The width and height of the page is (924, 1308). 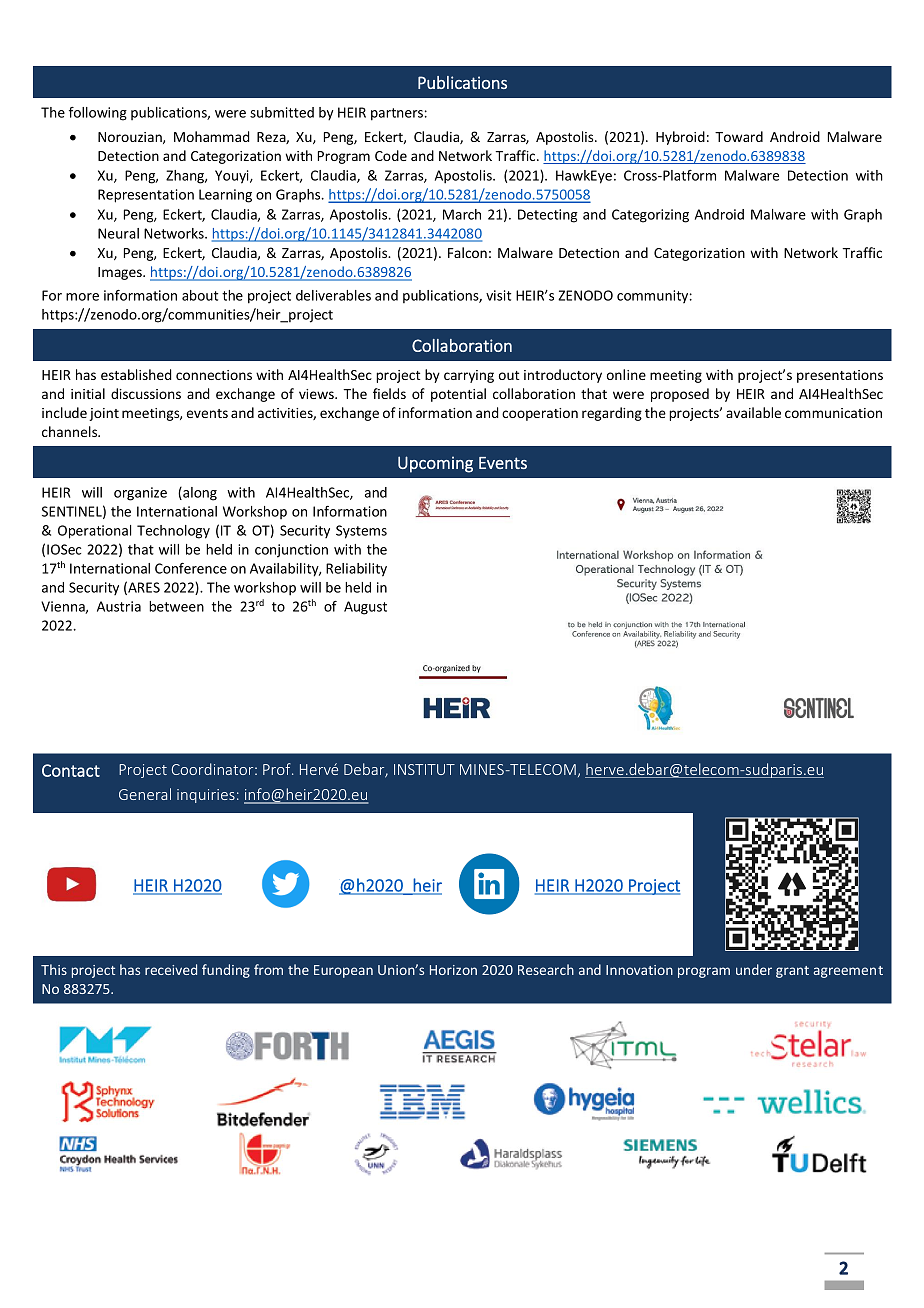 What do you see at coordinates (546, 969) in the page?
I see `Research` at bounding box center [546, 969].
